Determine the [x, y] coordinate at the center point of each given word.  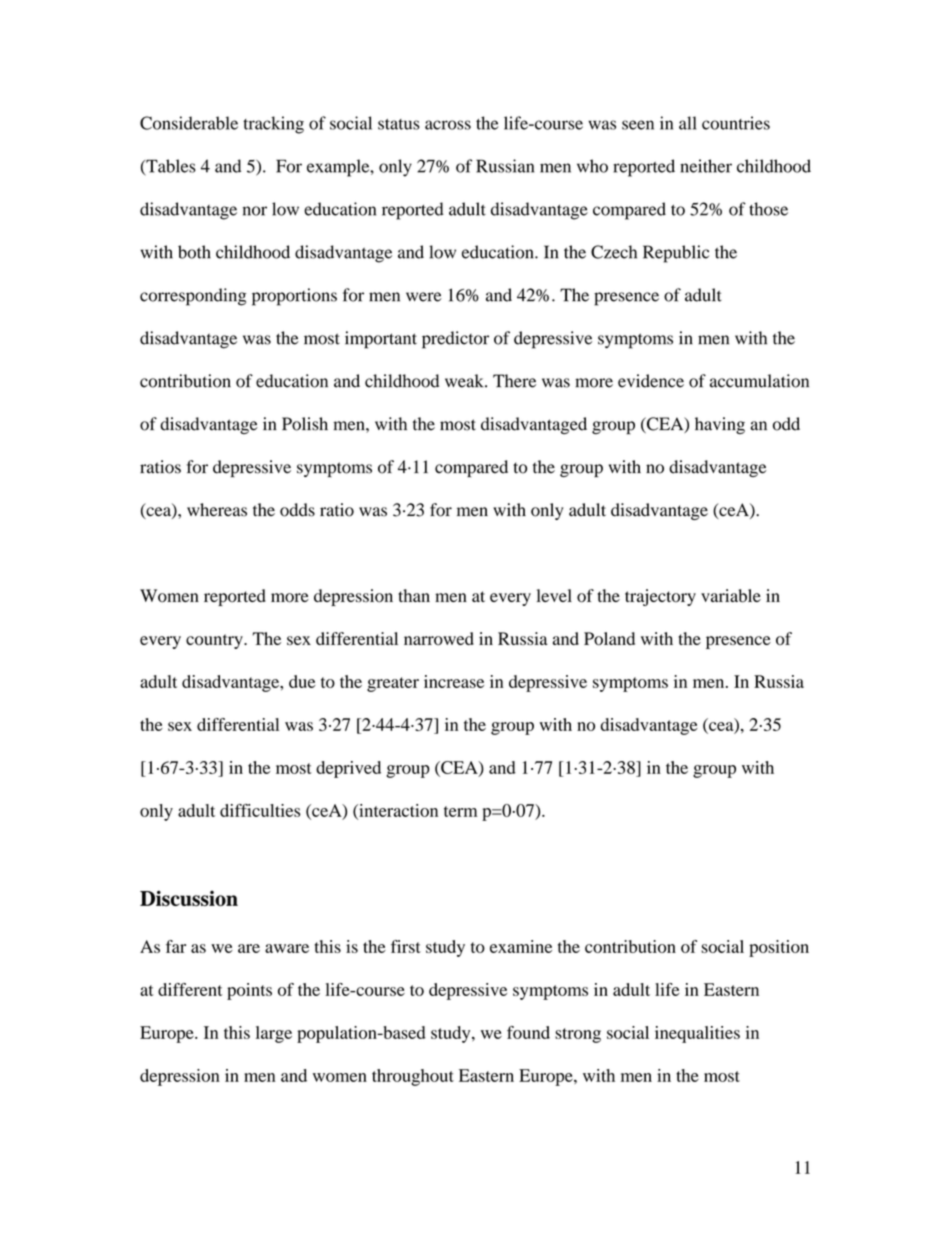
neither [706, 166]
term [460, 811]
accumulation [759, 381]
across [448, 125]
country [215, 641]
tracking [273, 125]
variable [731, 596]
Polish [305, 424]
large [274, 1034]
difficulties [260, 810]
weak [465, 381]
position [779, 948]
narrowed [439, 638]
